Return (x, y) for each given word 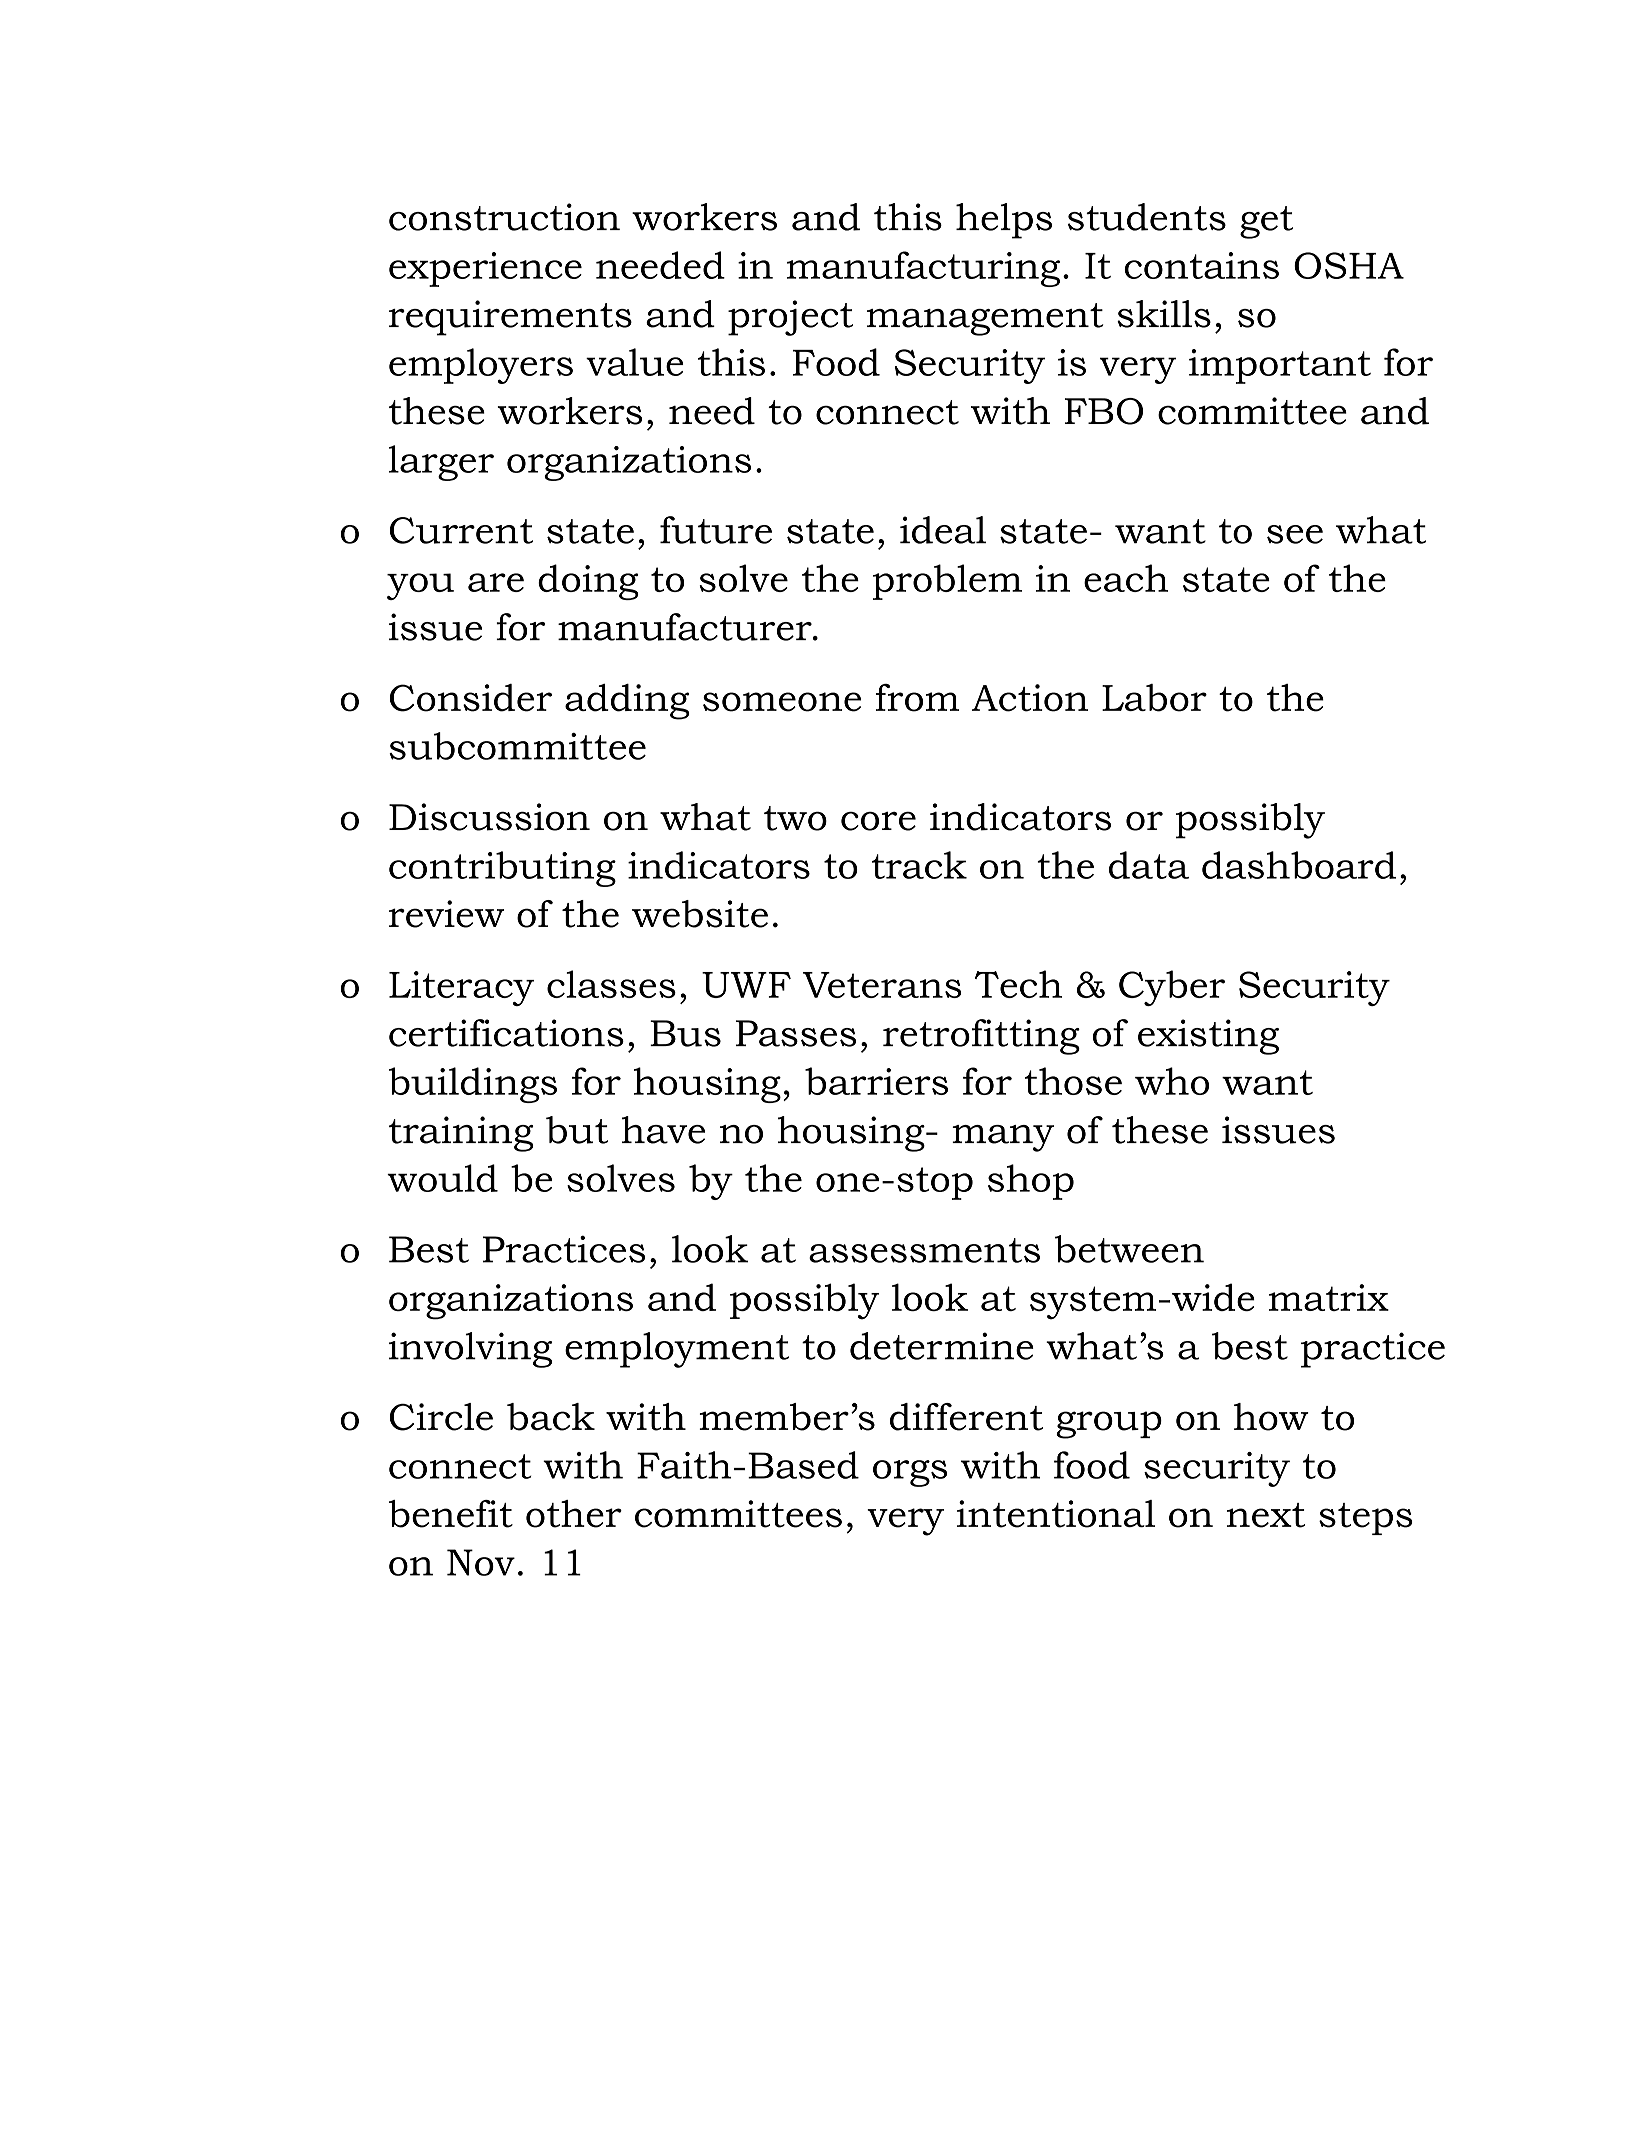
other (574, 1514)
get (1266, 222)
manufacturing (923, 269)
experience (485, 269)
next (1266, 1515)
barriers (876, 1081)
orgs (910, 1473)
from (917, 698)
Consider (471, 698)
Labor (1154, 698)
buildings (473, 1085)
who (1172, 1081)
